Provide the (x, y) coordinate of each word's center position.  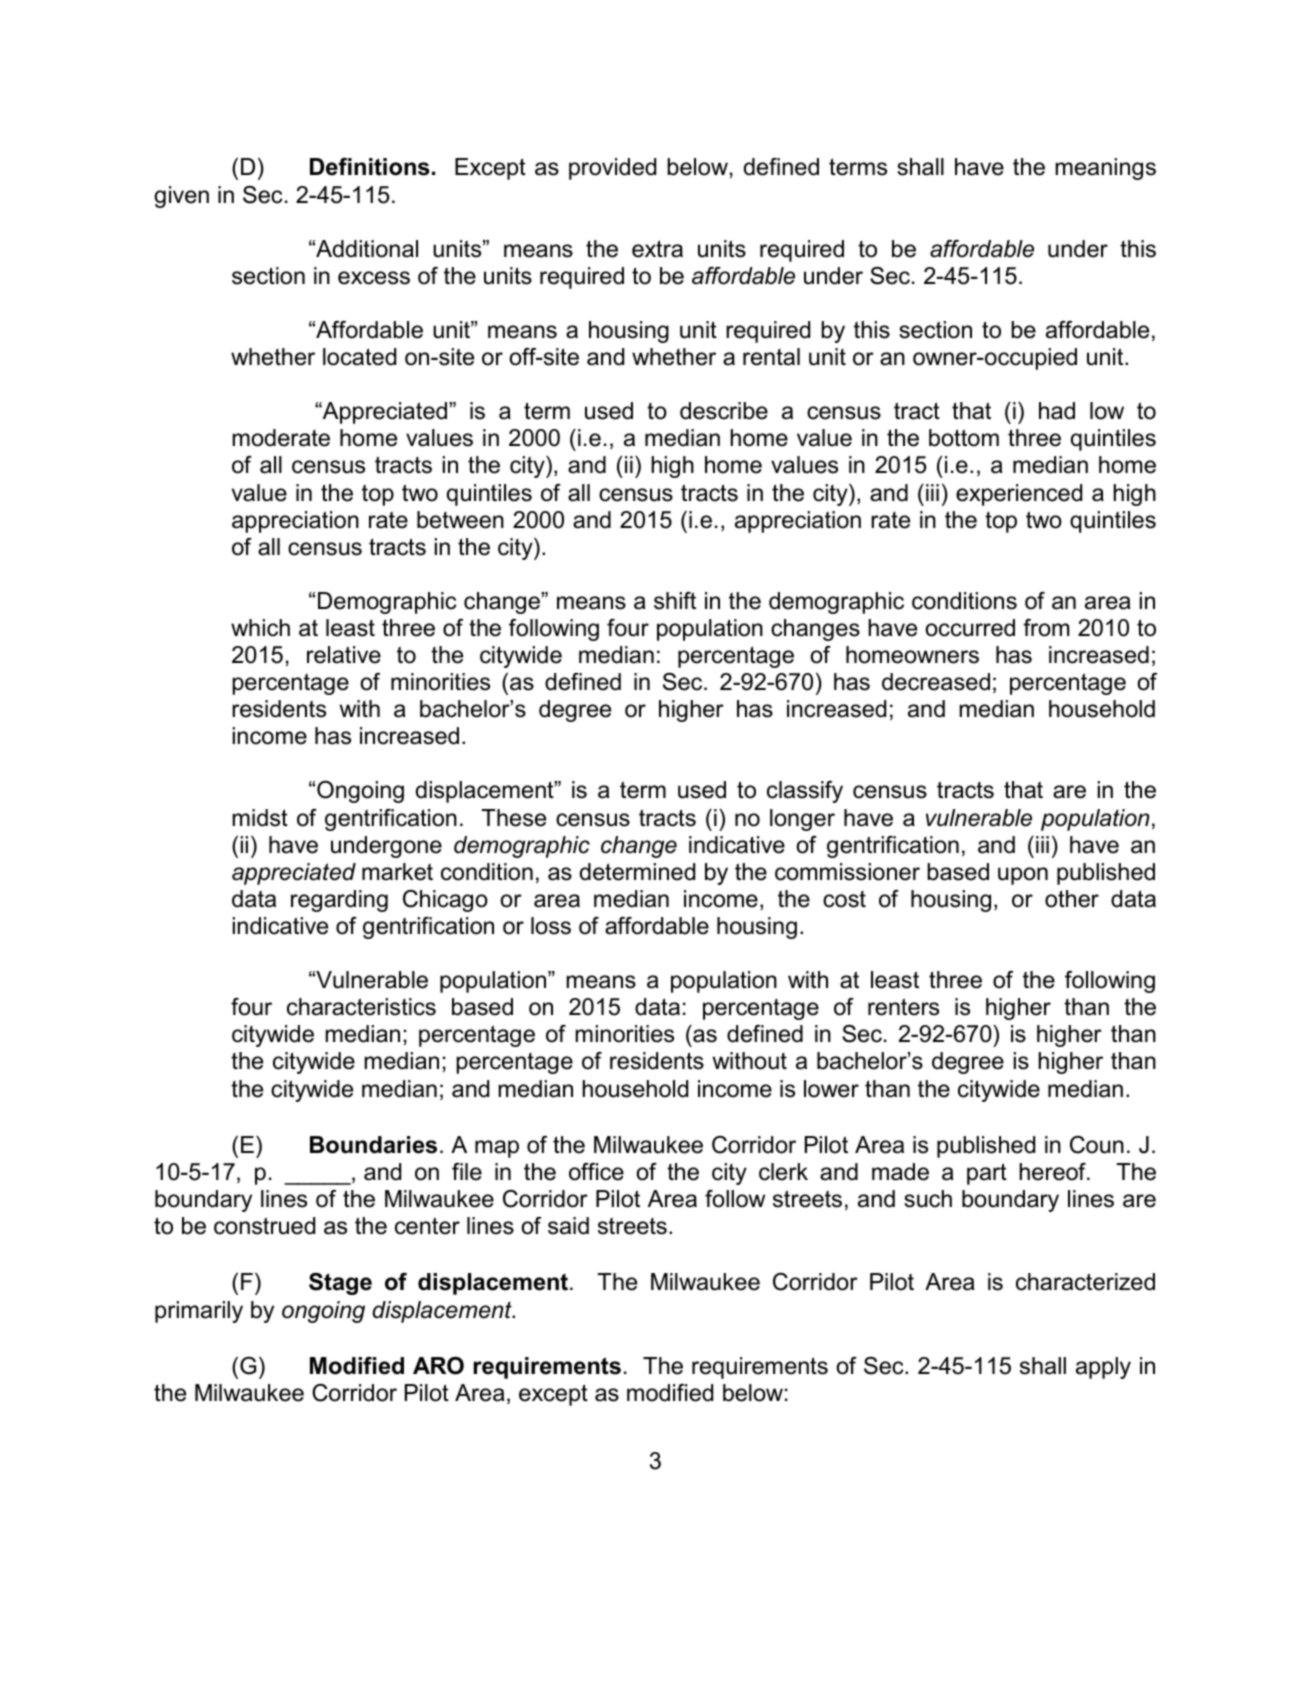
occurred (970, 628)
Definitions (370, 167)
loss (551, 926)
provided (612, 169)
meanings (1105, 169)
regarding (339, 901)
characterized (1085, 1282)
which (260, 628)
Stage (340, 1284)
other (1072, 899)
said (568, 1226)
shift (675, 601)
